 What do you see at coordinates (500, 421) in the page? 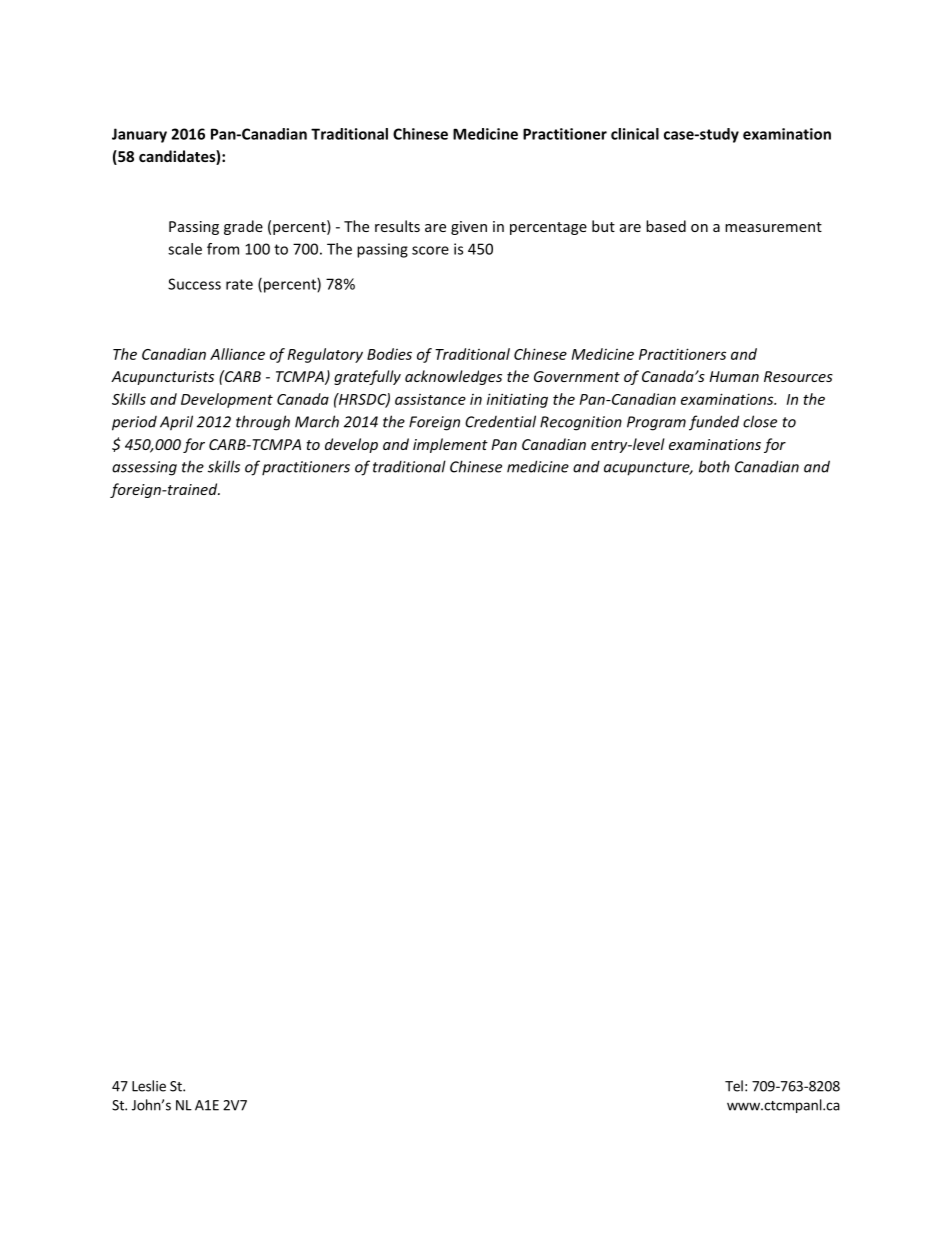
I see `Credential` at bounding box center [500, 421].
